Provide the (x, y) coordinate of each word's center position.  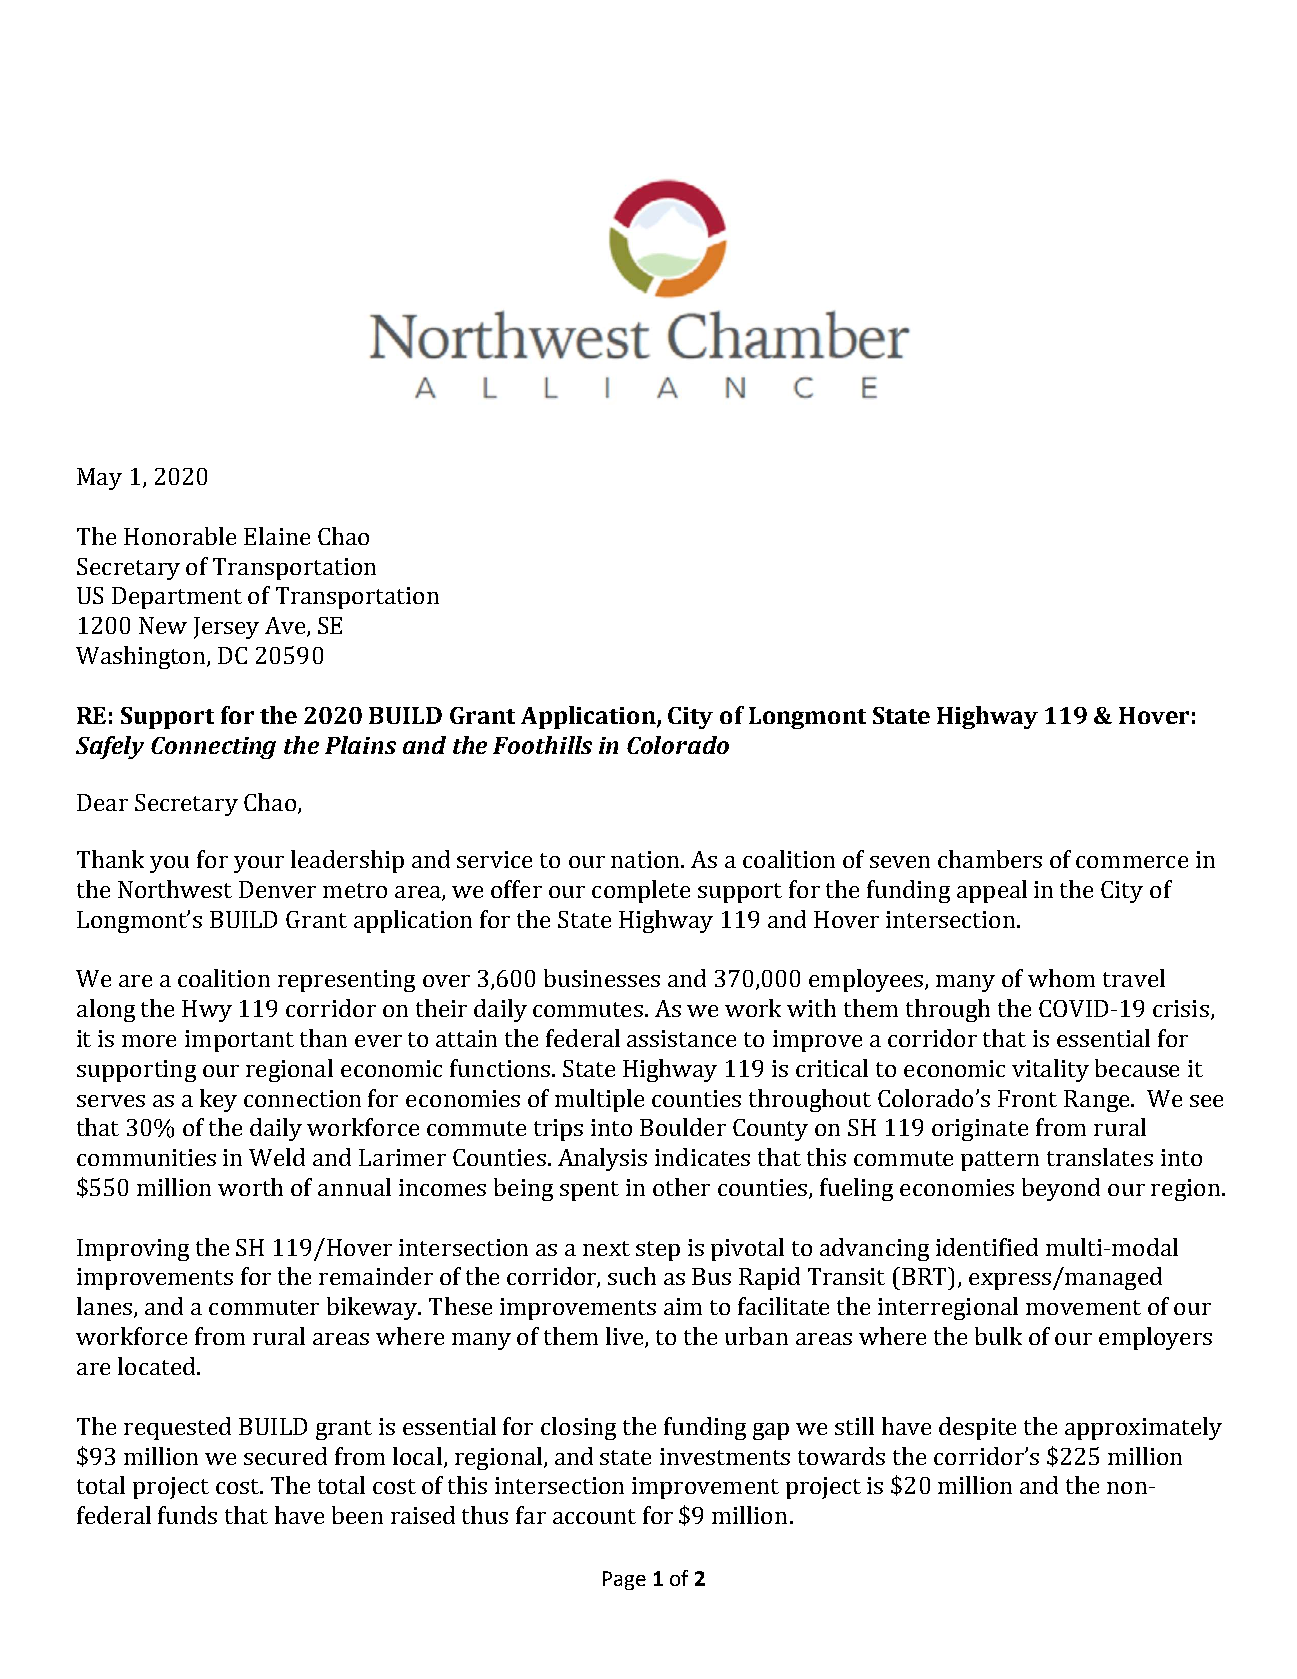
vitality (1050, 1070)
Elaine (277, 536)
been (357, 1515)
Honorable (180, 536)
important (239, 1041)
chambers (990, 859)
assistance (681, 1038)
